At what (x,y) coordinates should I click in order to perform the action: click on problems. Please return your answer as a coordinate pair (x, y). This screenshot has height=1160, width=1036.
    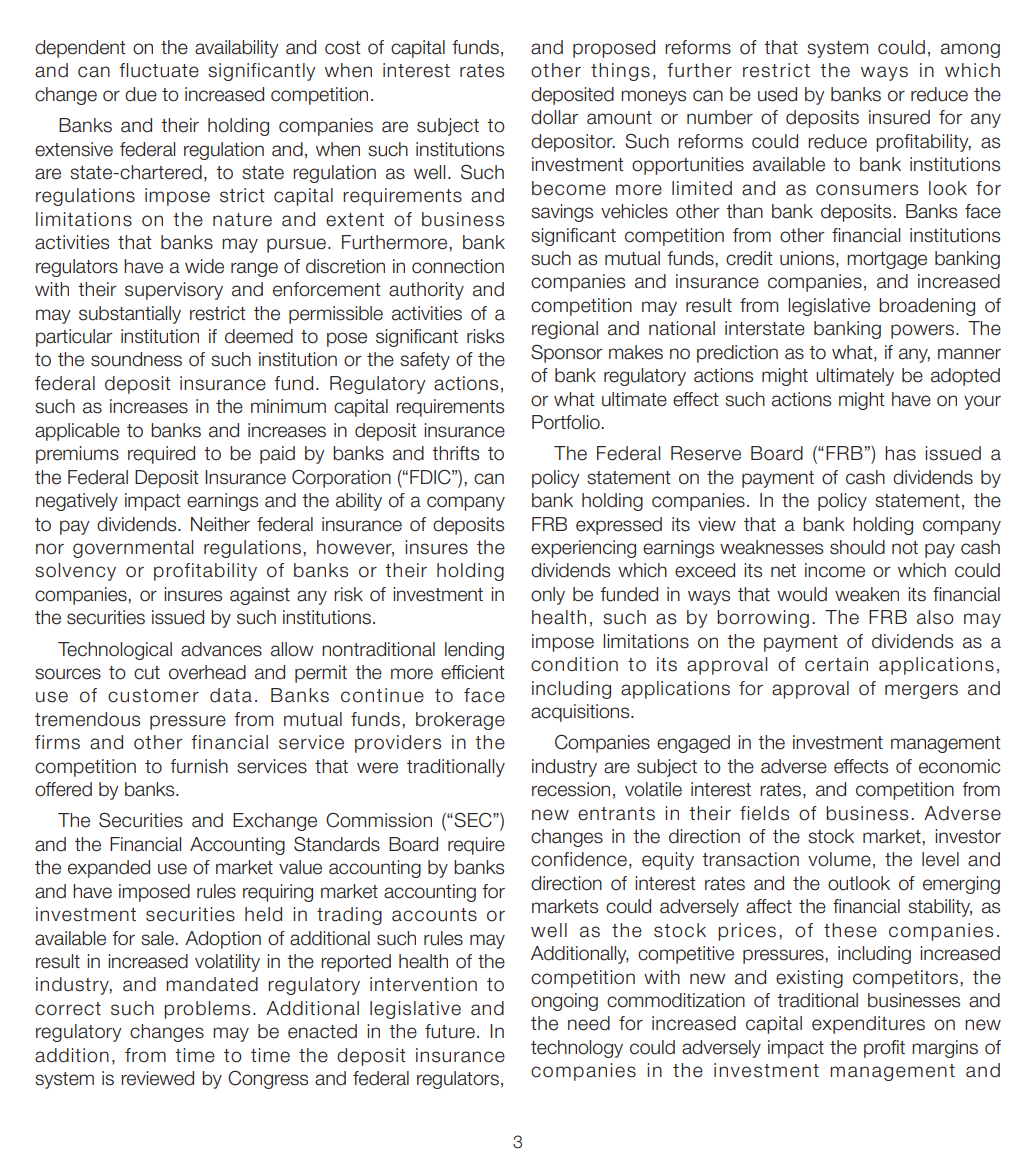
    Looking at the image, I should click on (207, 1010).
